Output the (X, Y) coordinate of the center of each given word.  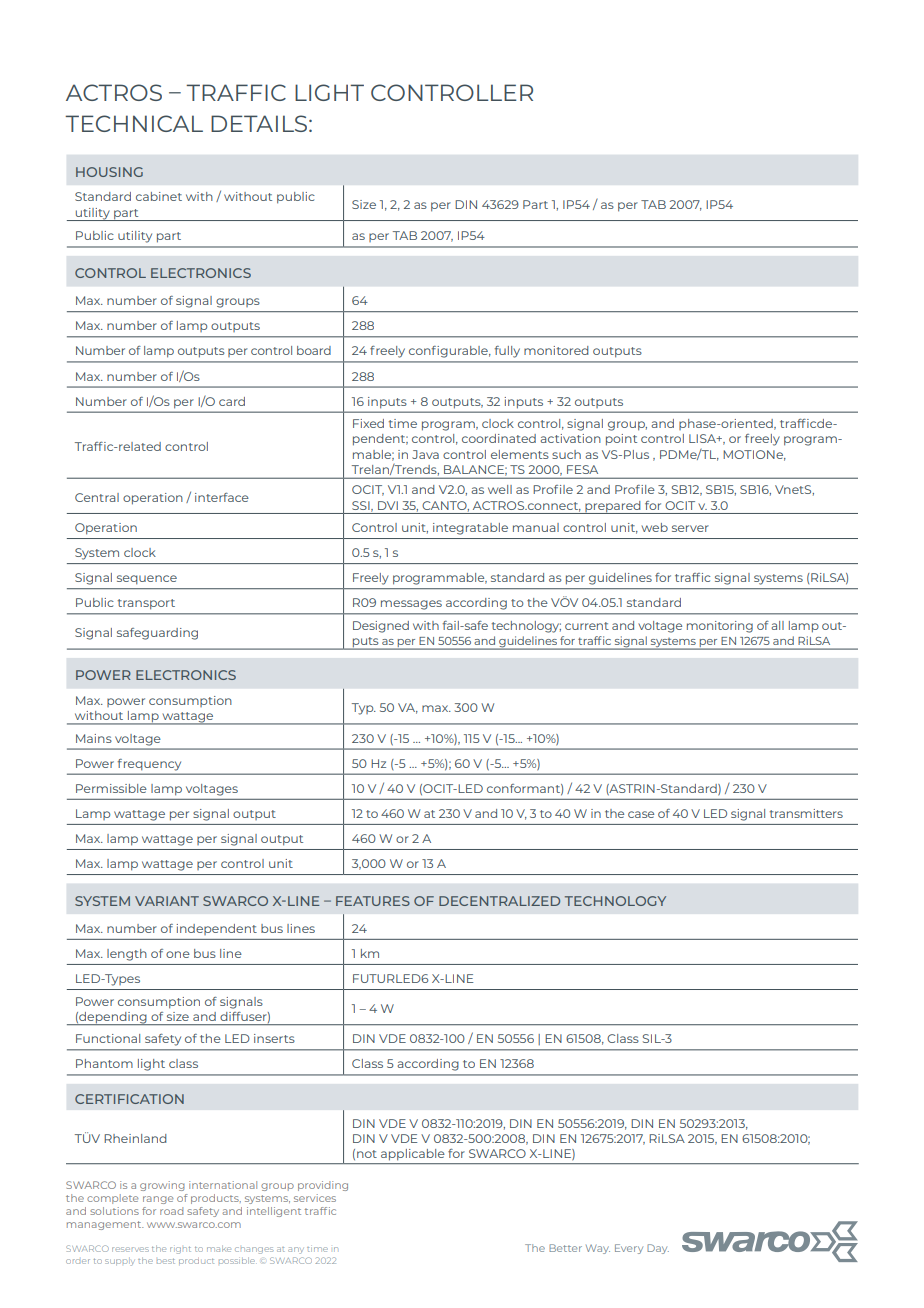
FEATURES (373, 901)
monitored (556, 350)
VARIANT (167, 901)
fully (507, 352)
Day (658, 1249)
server (690, 528)
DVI (388, 505)
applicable (412, 1154)
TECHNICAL (134, 123)
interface (222, 497)
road (171, 1211)
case (641, 814)
